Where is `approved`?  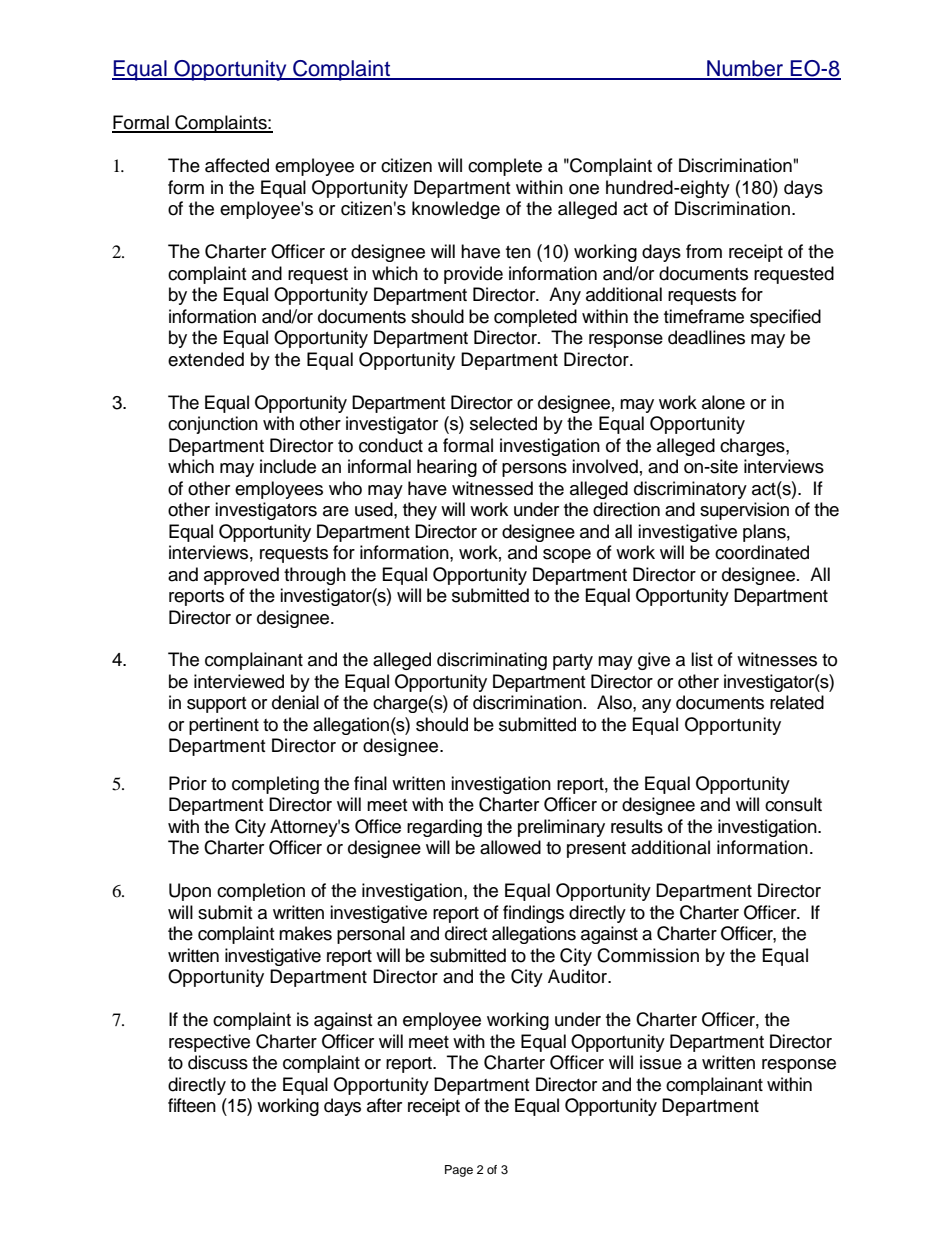
approved is located at coordinates (241, 576).
